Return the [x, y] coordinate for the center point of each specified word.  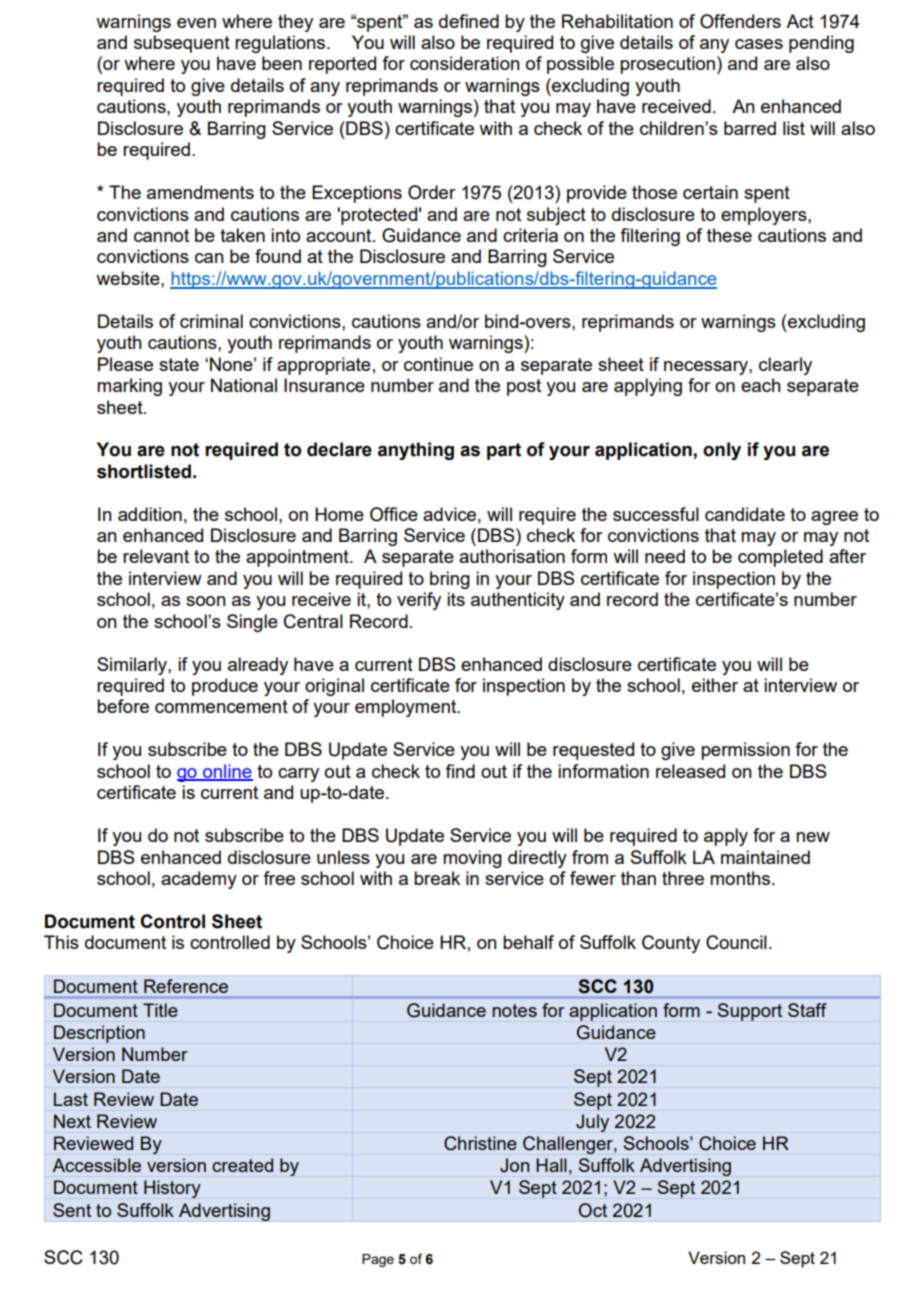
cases [759, 44]
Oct [593, 1210]
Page [378, 1260]
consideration [465, 63]
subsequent [182, 44]
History [172, 1189]
